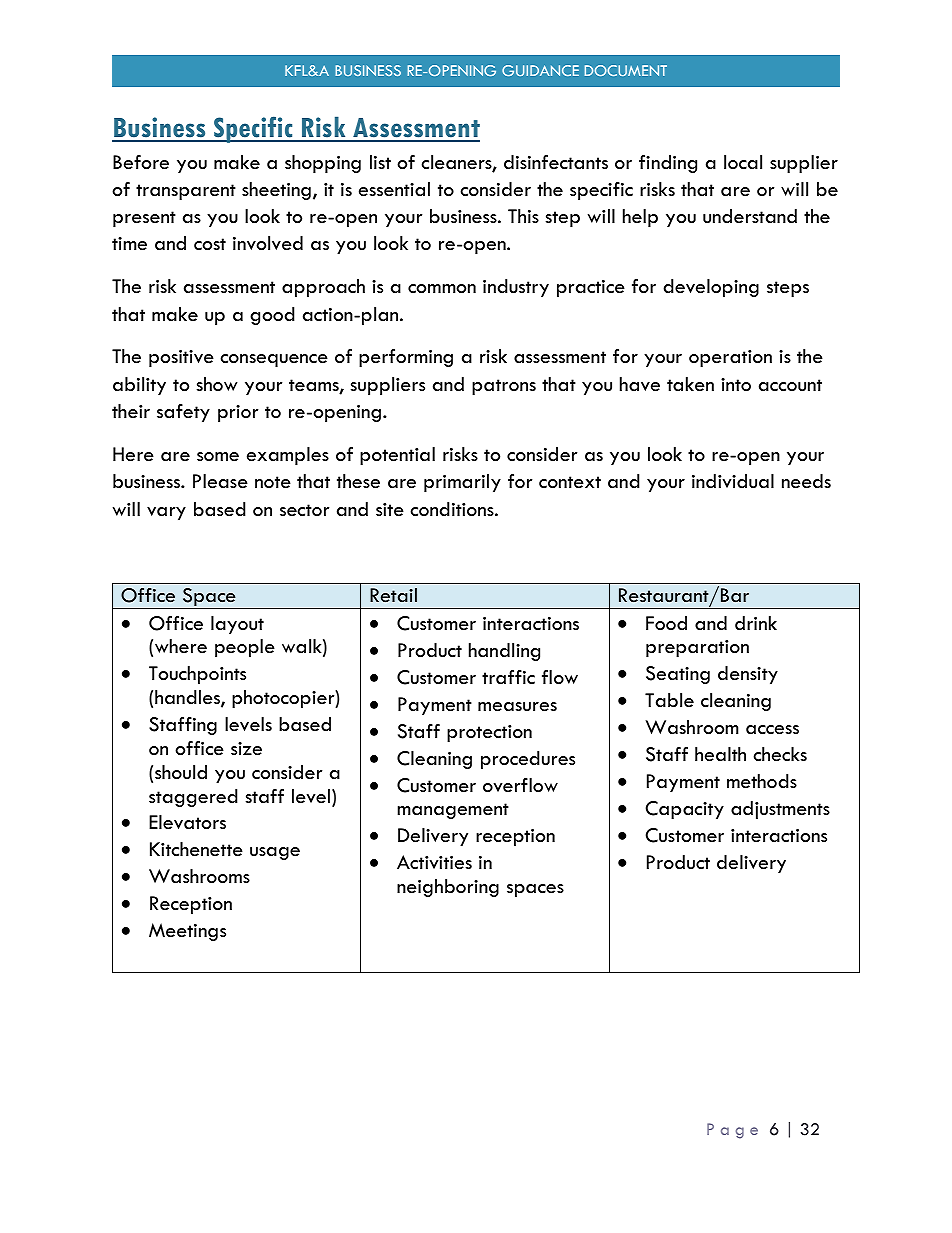 Image resolution: width=952 pixels, height=1233 pixels. What do you see at coordinates (187, 932) in the image?
I see `Meetings` at bounding box center [187, 932].
